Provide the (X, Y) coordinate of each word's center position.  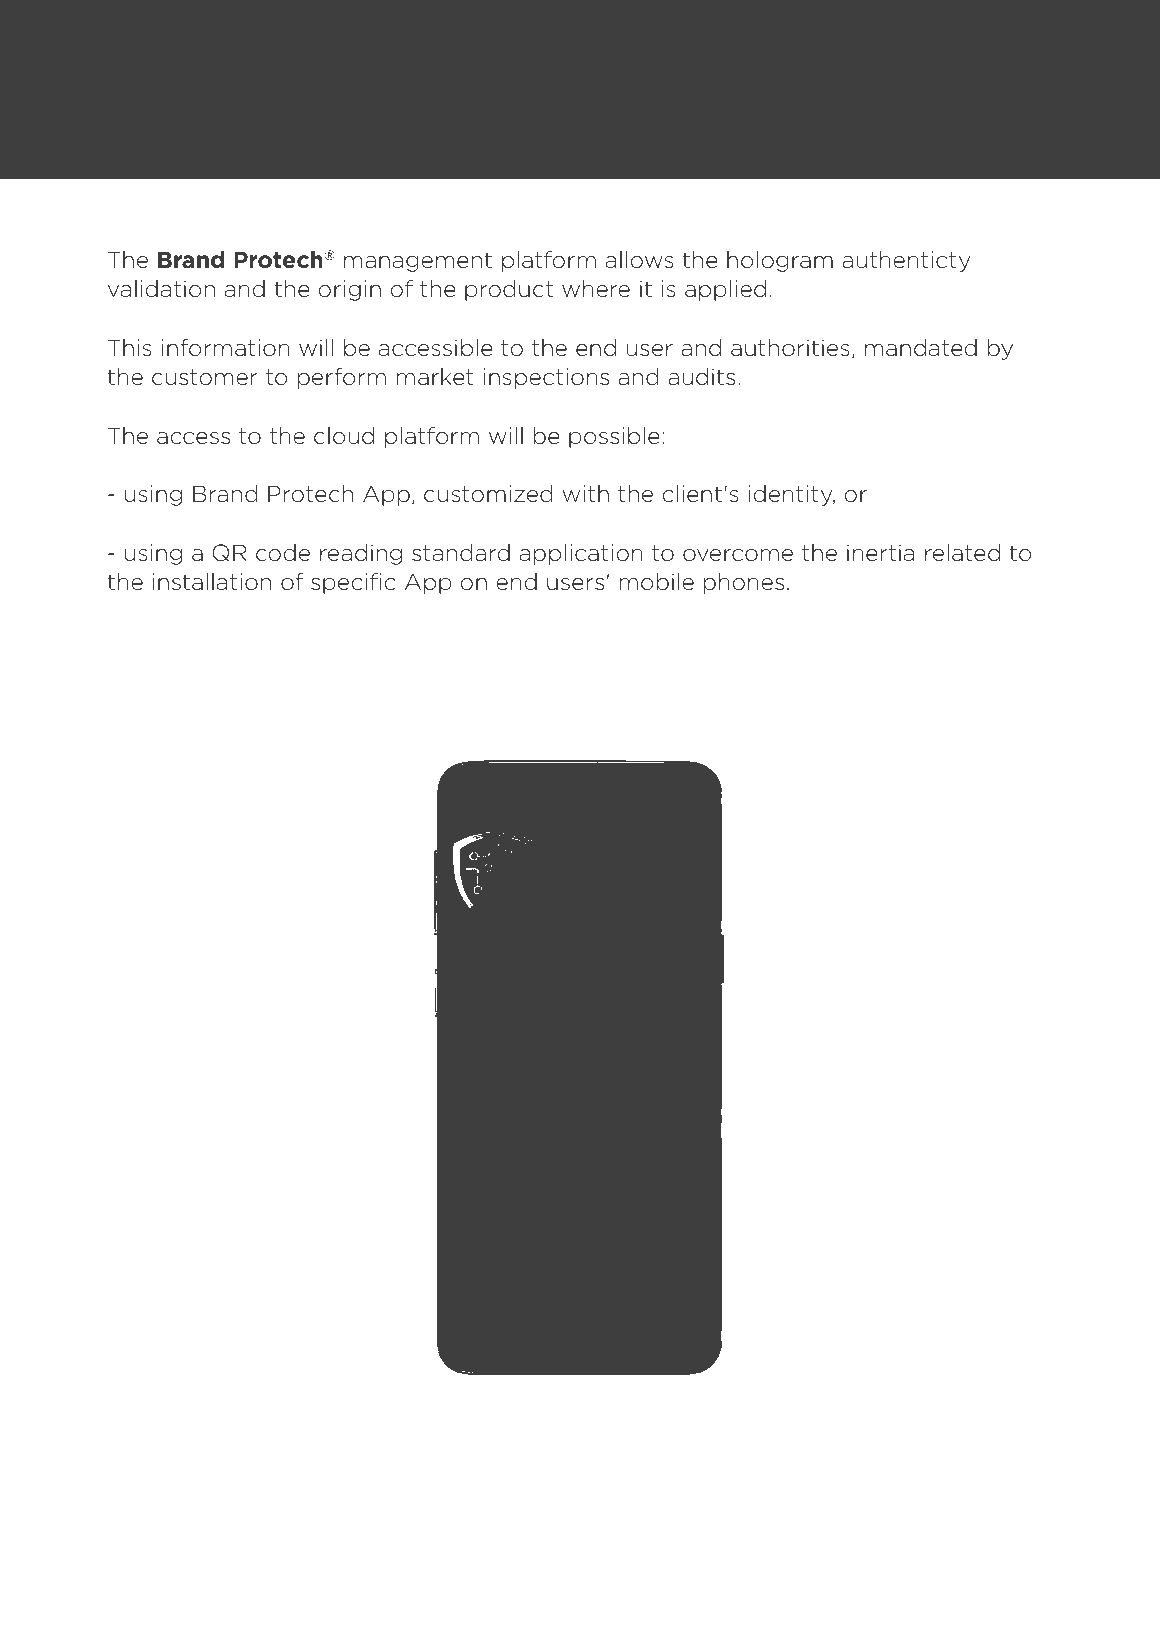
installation (212, 582)
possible (614, 437)
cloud (344, 436)
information (226, 348)
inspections (546, 378)
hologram (780, 261)
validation (161, 289)
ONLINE (166, 100)
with (585, 493)
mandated (921, 348)
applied (725, 290)
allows (640, 260)
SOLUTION (186, 130)
